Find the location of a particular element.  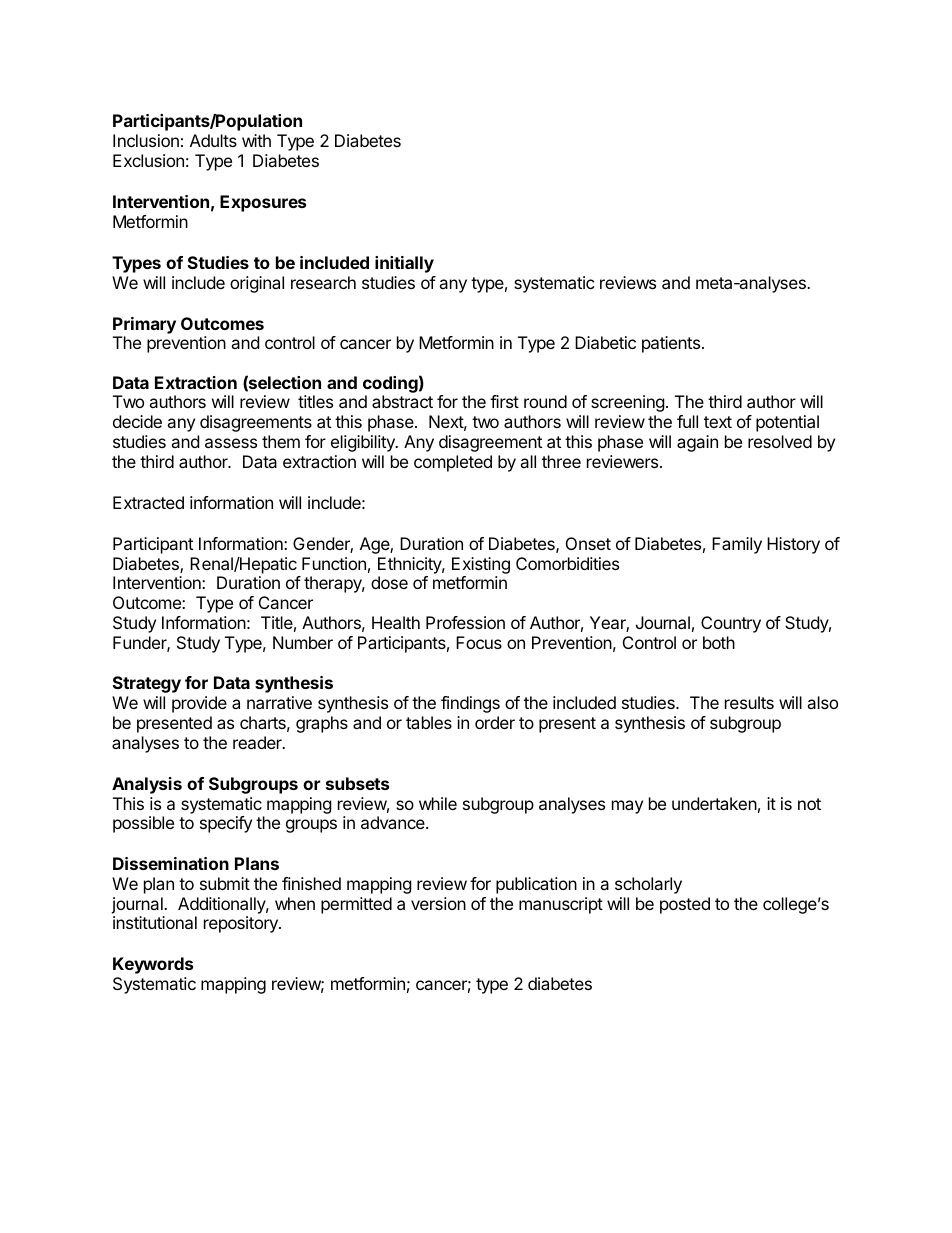

initially is located at coordinates (404, 264).
